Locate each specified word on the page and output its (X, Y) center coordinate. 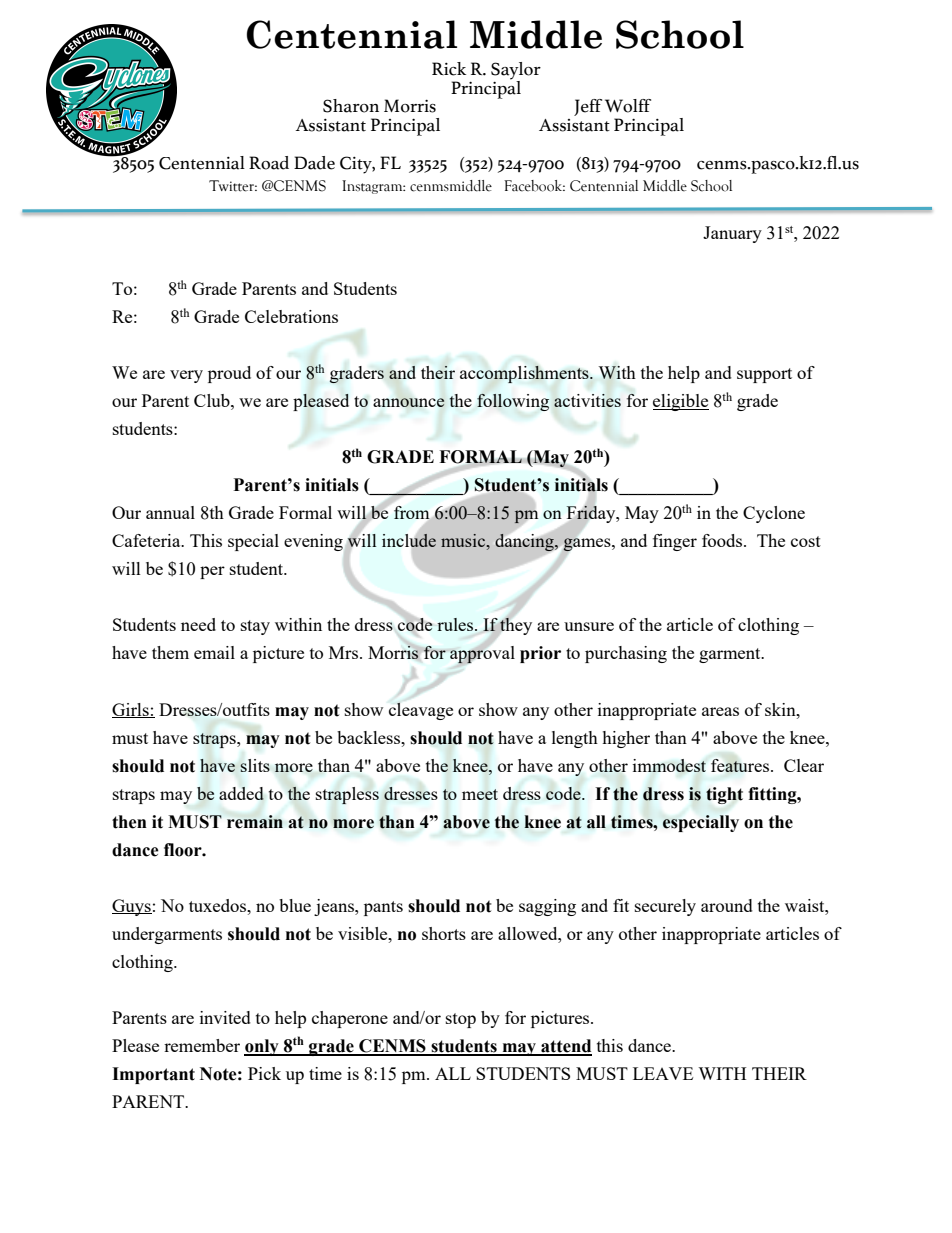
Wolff (628, 106)
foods (723, 540)
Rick (449, 69)
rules (456, 624)
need (198, 624)
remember (202, 1045)
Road (269, 163)
